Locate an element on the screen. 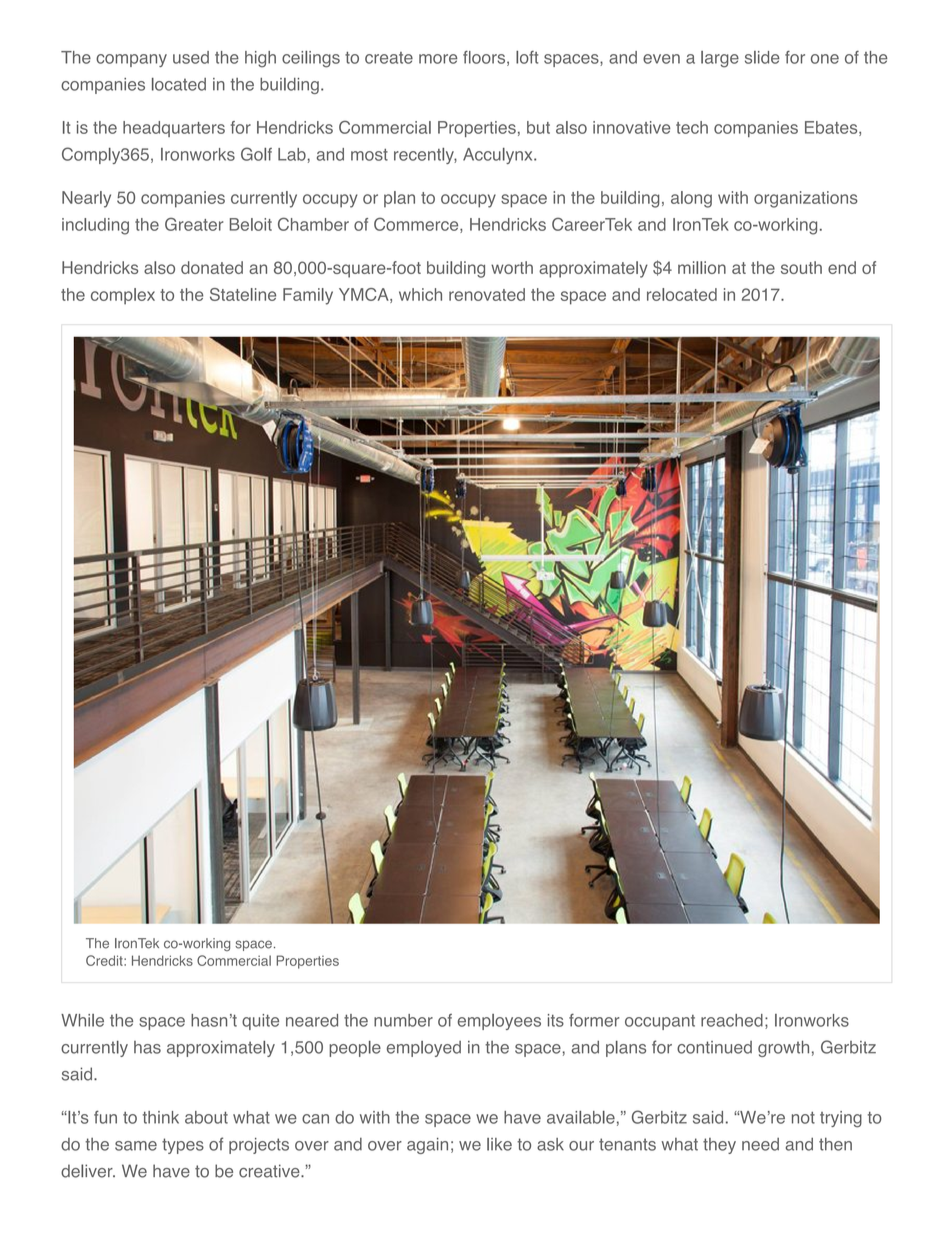 This screenshot has width=952, height=1233. types is located at coordinates (183, 1146).
